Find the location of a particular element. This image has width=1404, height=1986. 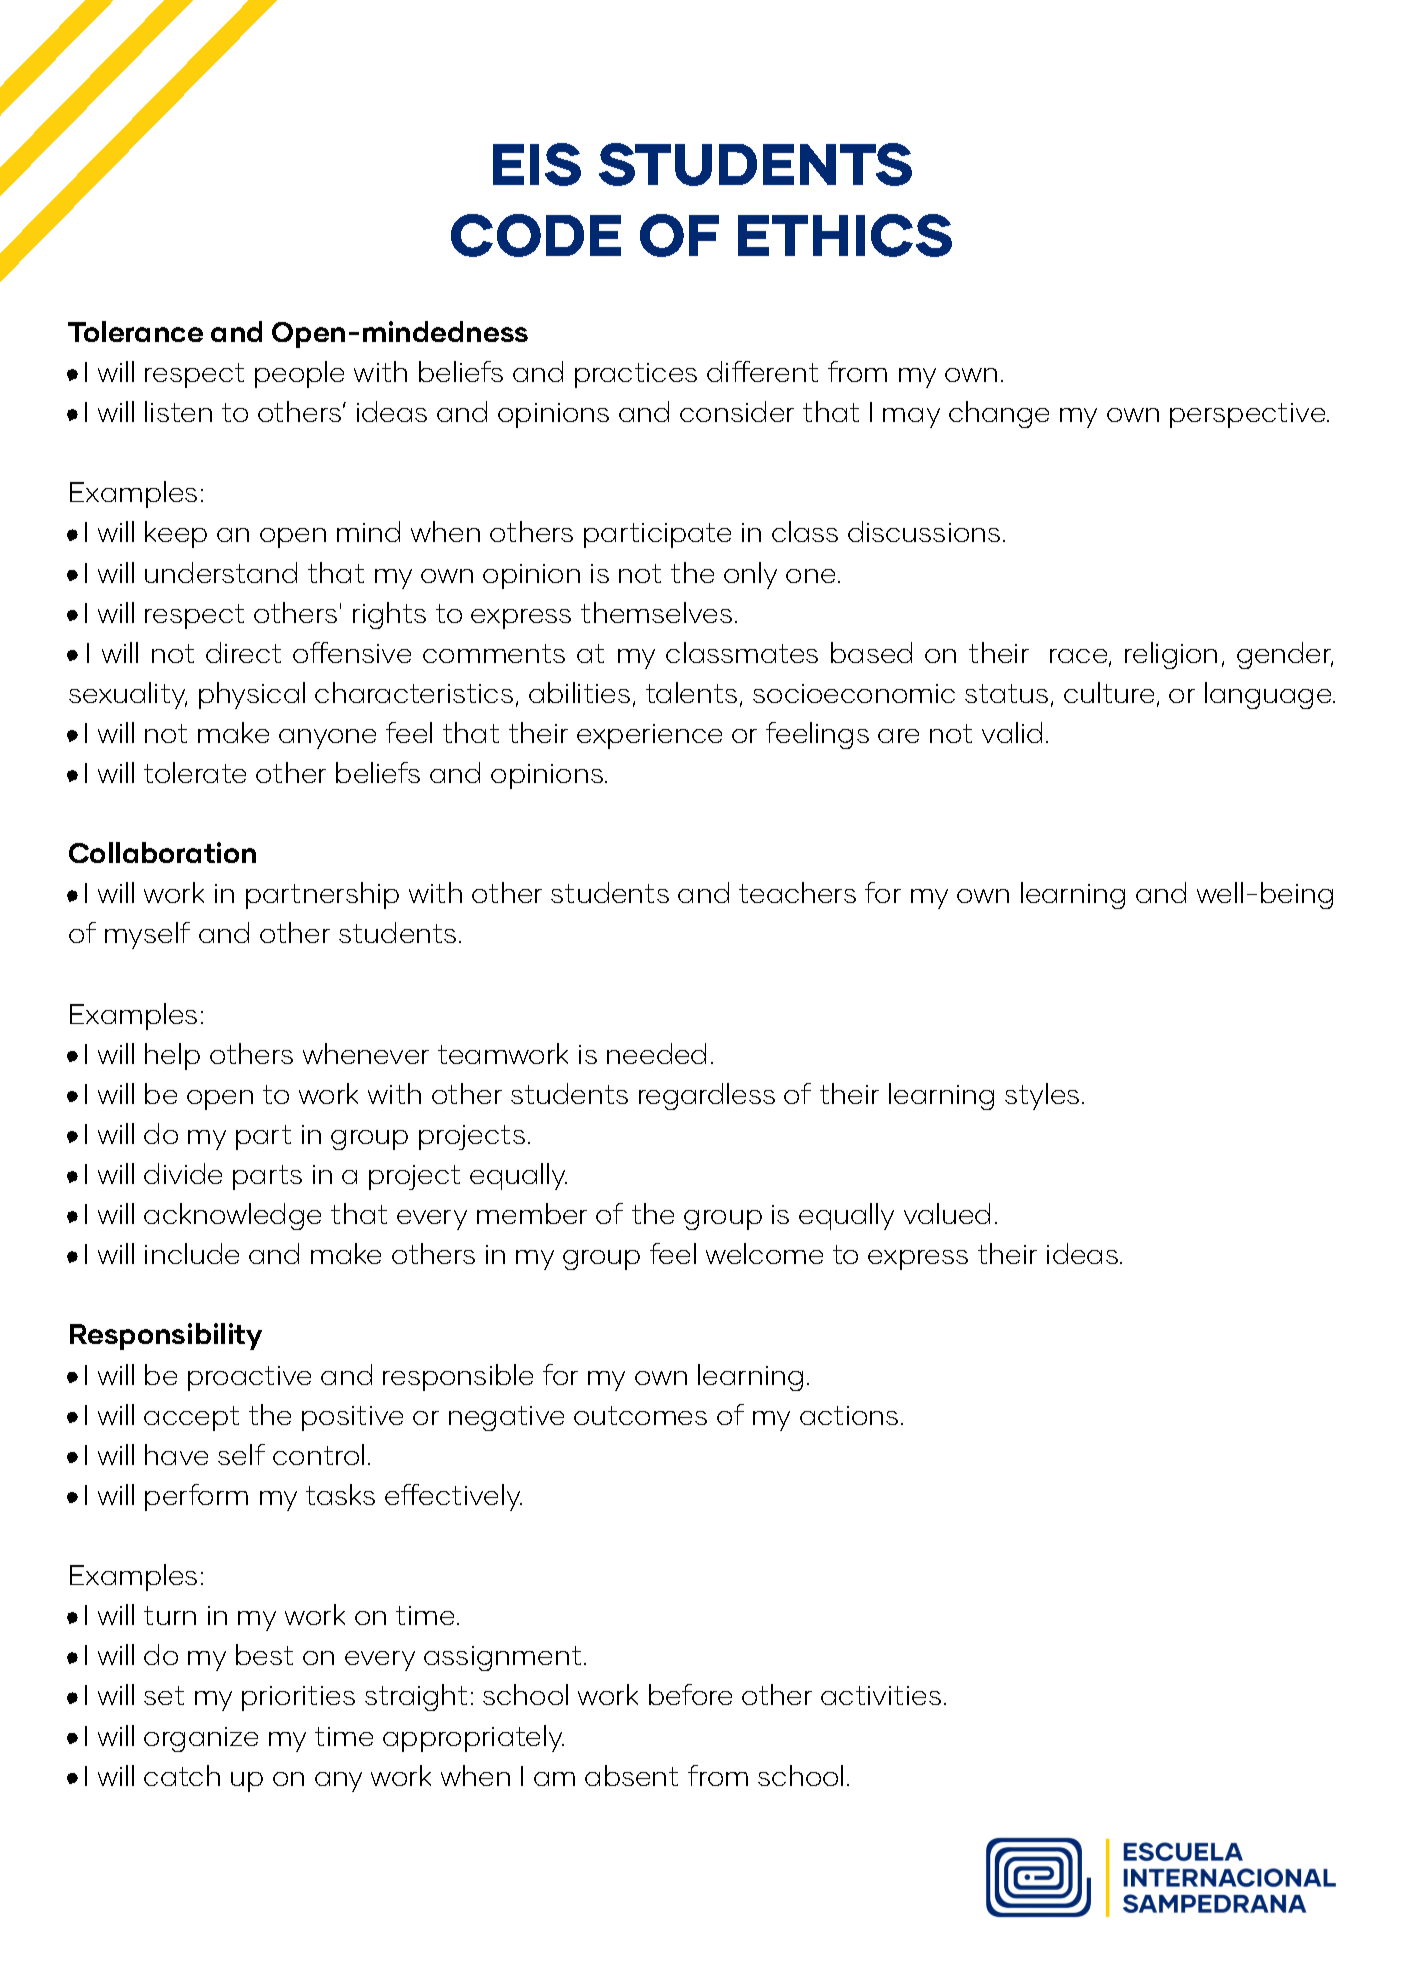

priorities is located at coordinates (298, 1698).
